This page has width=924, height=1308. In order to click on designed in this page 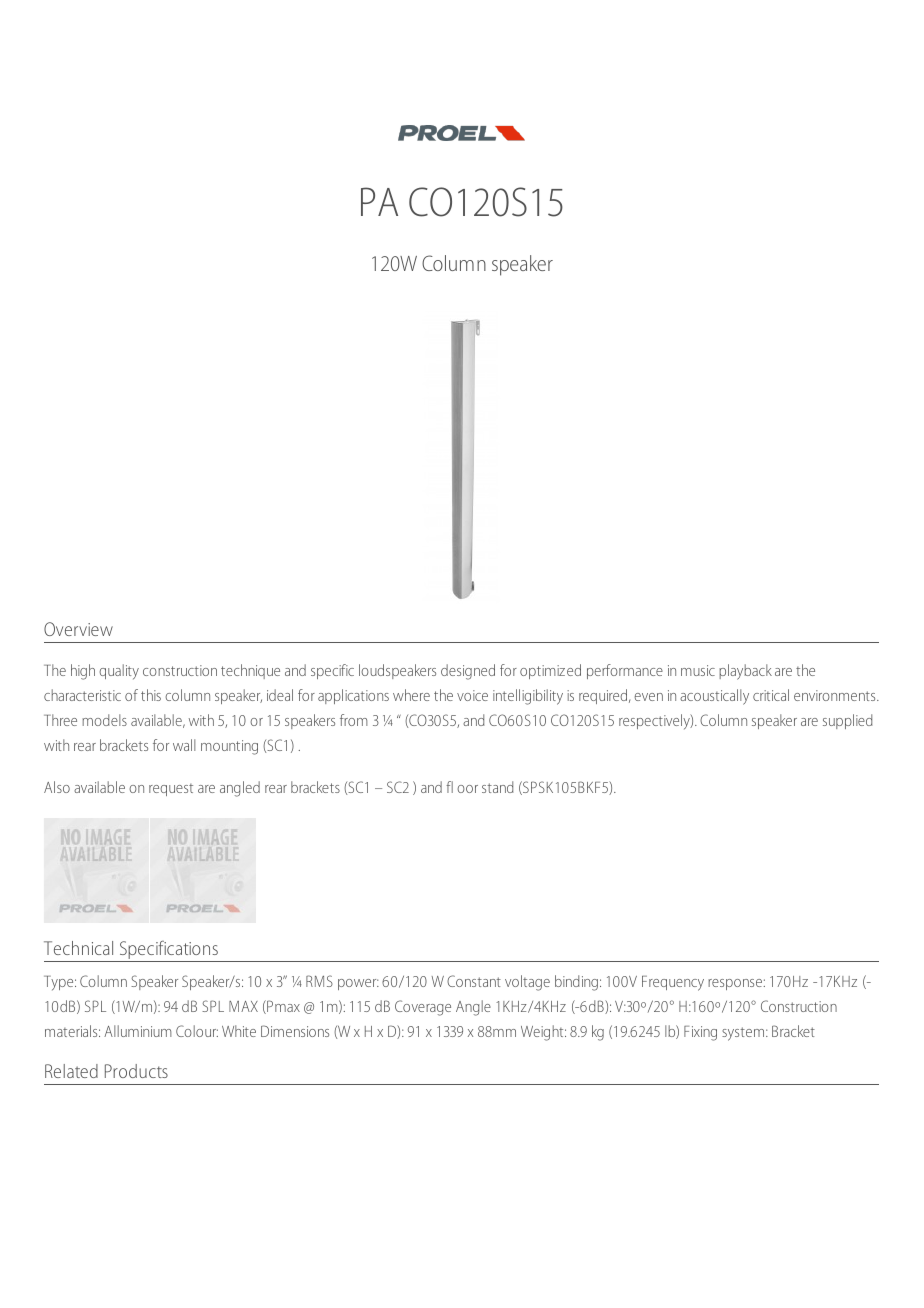, I will do `click(468, 672)`.
